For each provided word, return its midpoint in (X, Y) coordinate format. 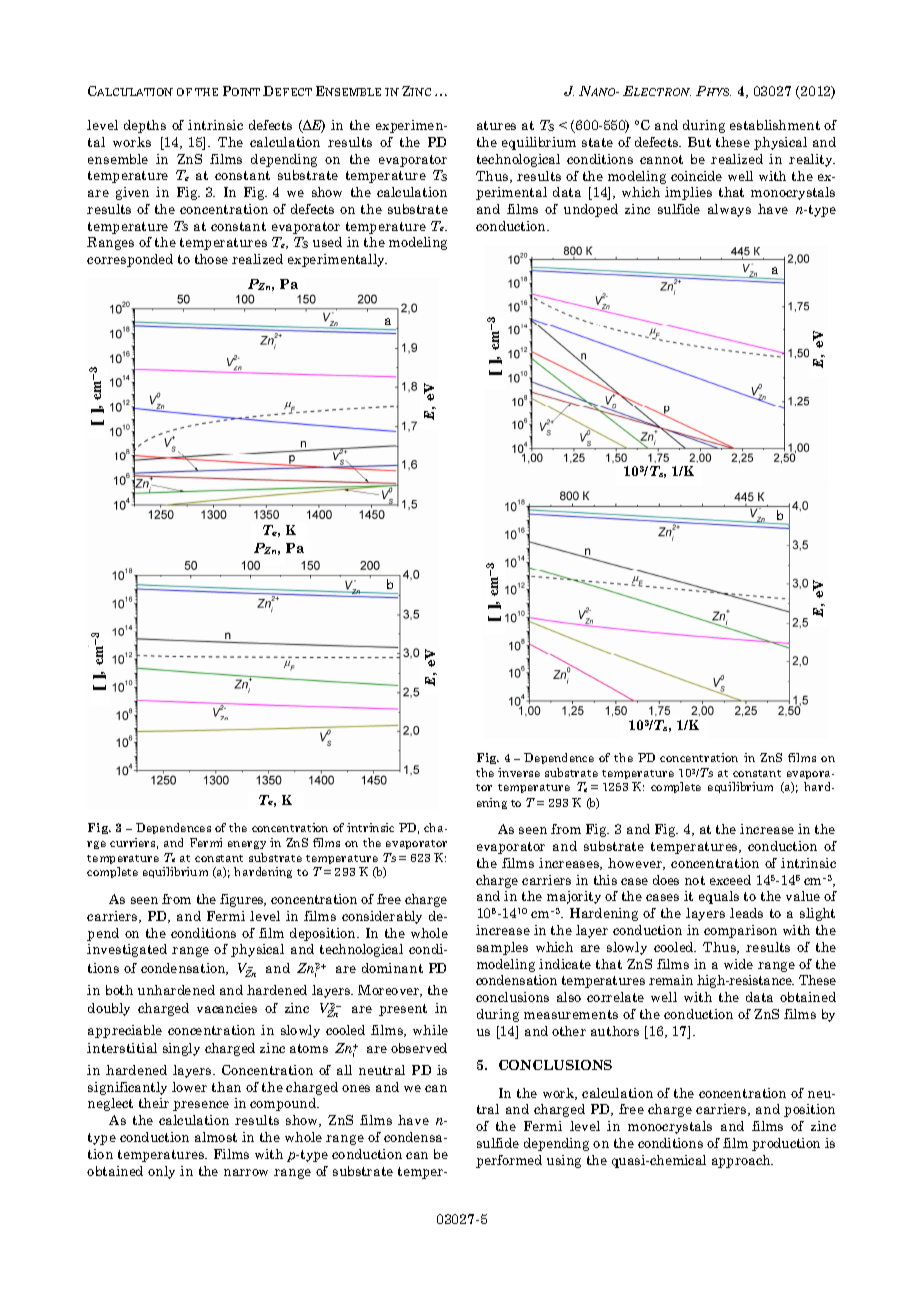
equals (719, 897)
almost (216, 1137)
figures (243, 900)
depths (145, 126)
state (597, 142)
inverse (519, 772)
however (636, 864)
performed (509, 1161)
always (729, 210)
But (699, 142)
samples (502, 948)
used (327, 242)
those (211, 259)
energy (247, 845)
